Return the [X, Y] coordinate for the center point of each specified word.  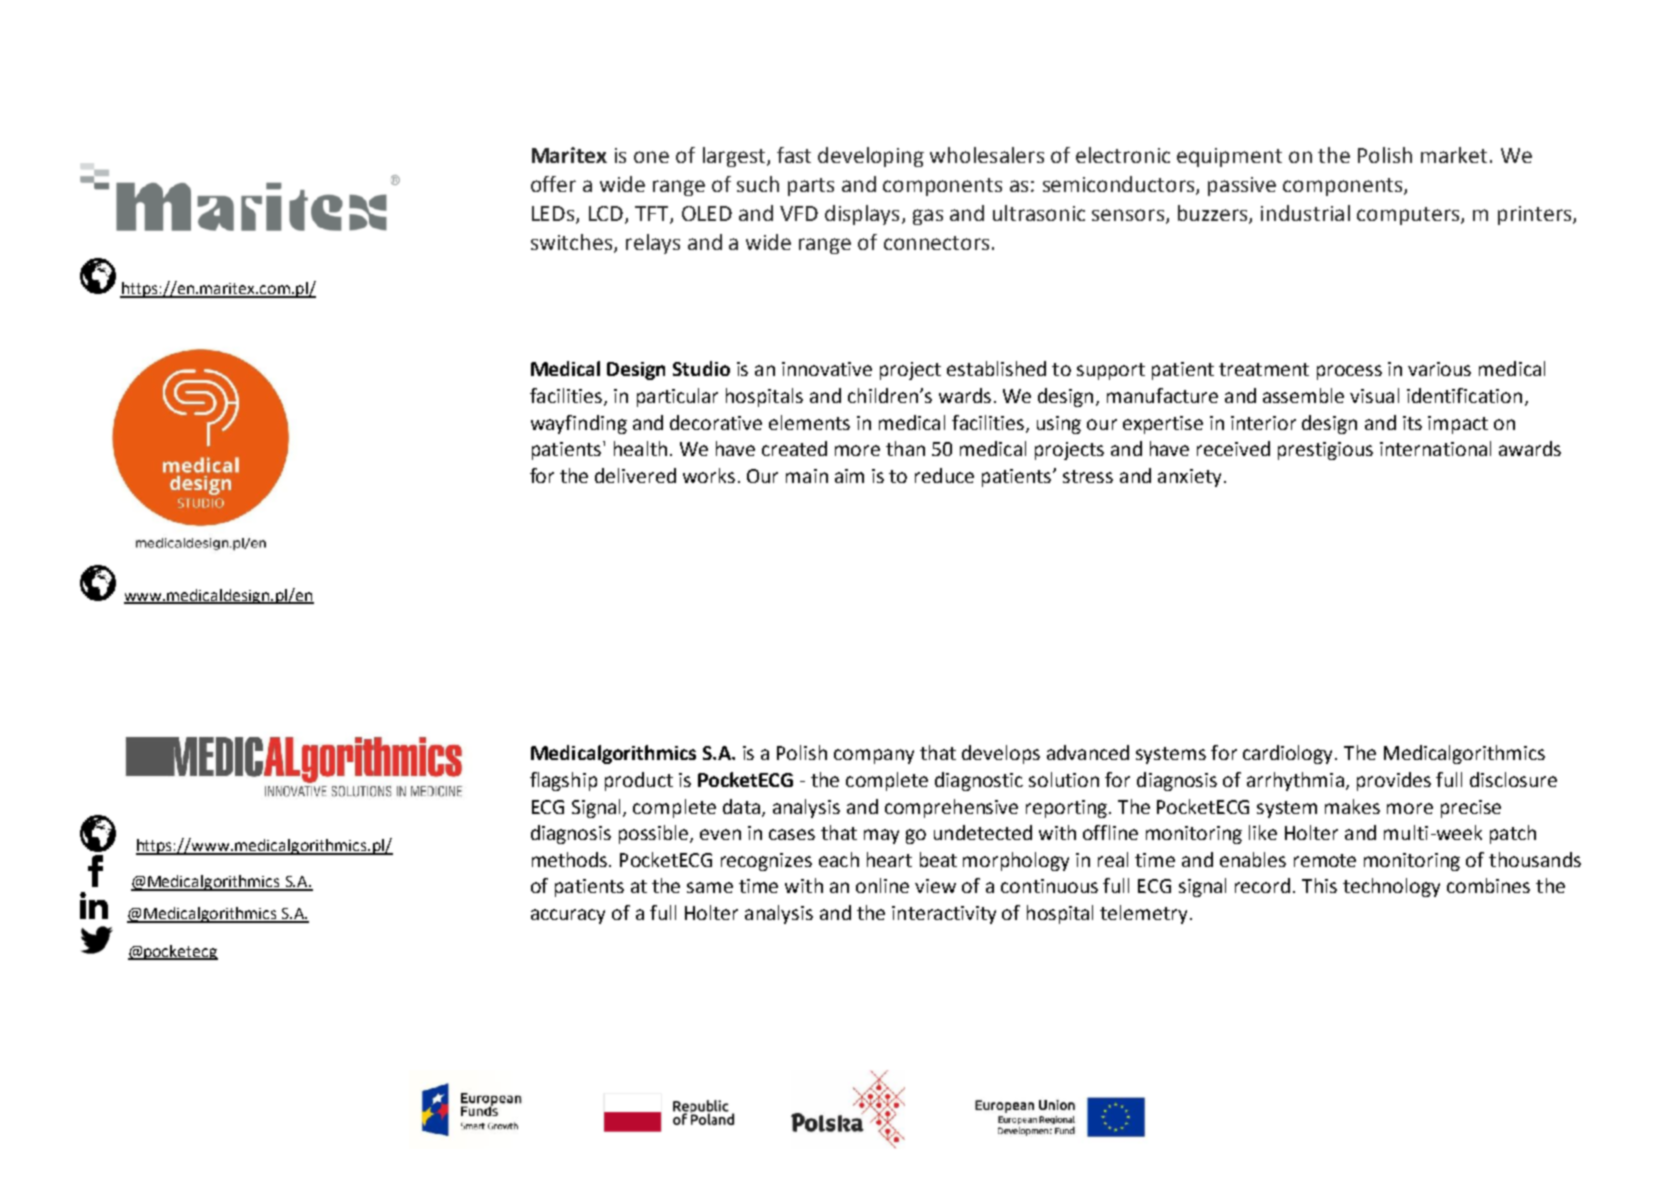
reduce [944, 475]
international [1435, 448]
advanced [1088, 752]
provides [1394, 781]
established [996, 368]
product [639, 781]
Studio [701, 368]
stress [1088, 476]
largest [735, 157]
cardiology [1289, 754]
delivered [635, 475]
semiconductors [1120, 185]
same [710, 887]
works [709, 475]
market [1454, 155]
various [1439, 369]
